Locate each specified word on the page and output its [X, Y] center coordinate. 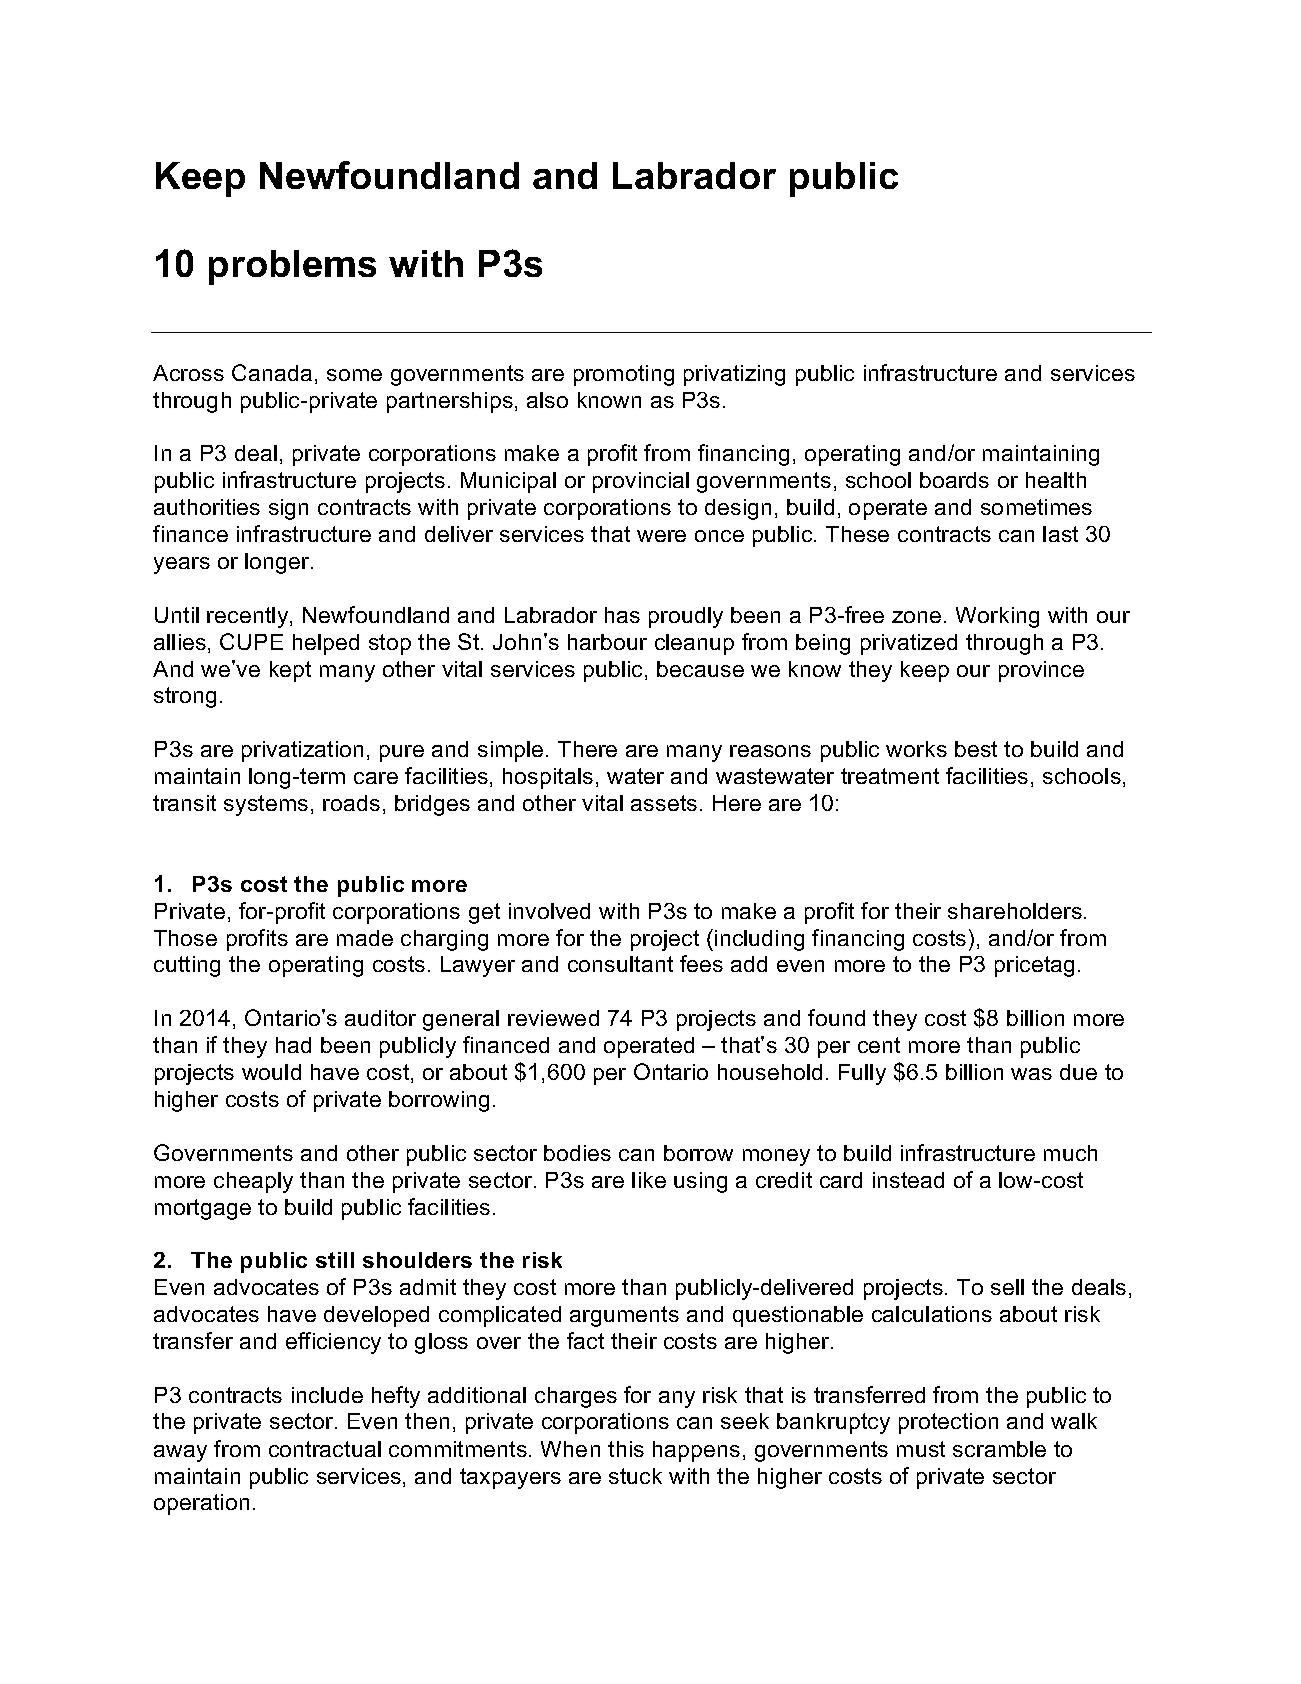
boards [954, 480]
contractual [325, 1449]
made [365, 938]
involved [549, 911]
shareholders [1015, 911]
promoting [624, 375]
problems [292, 267]
